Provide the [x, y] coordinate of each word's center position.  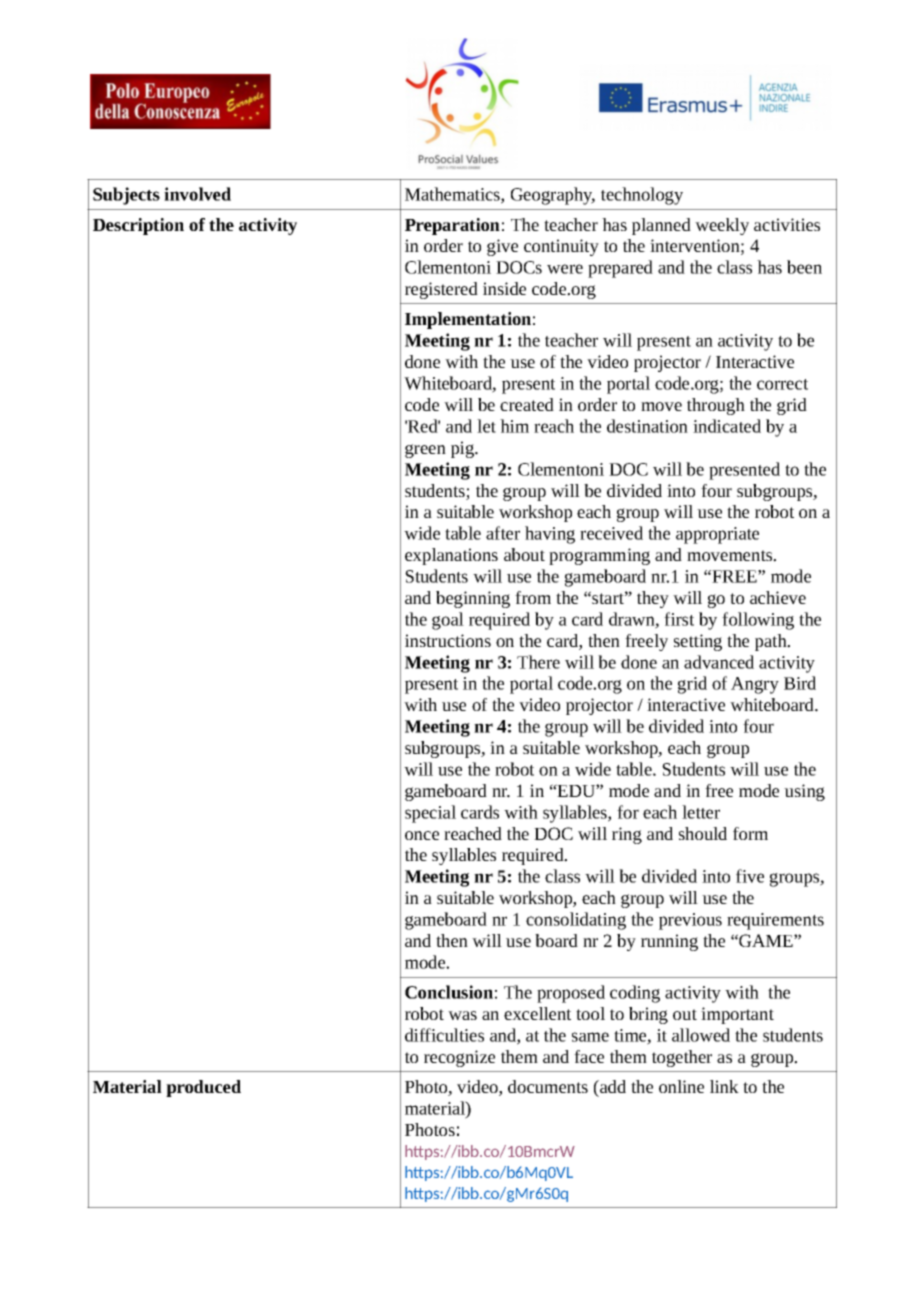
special [430, 814]
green [425, 451]
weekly [722, 226]
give [502, 247]
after [503, 533]
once [422, 835]
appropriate [717, 535]
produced [203, 1088]
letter [701, 812]
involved [197, 194]
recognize [459, 1058]
